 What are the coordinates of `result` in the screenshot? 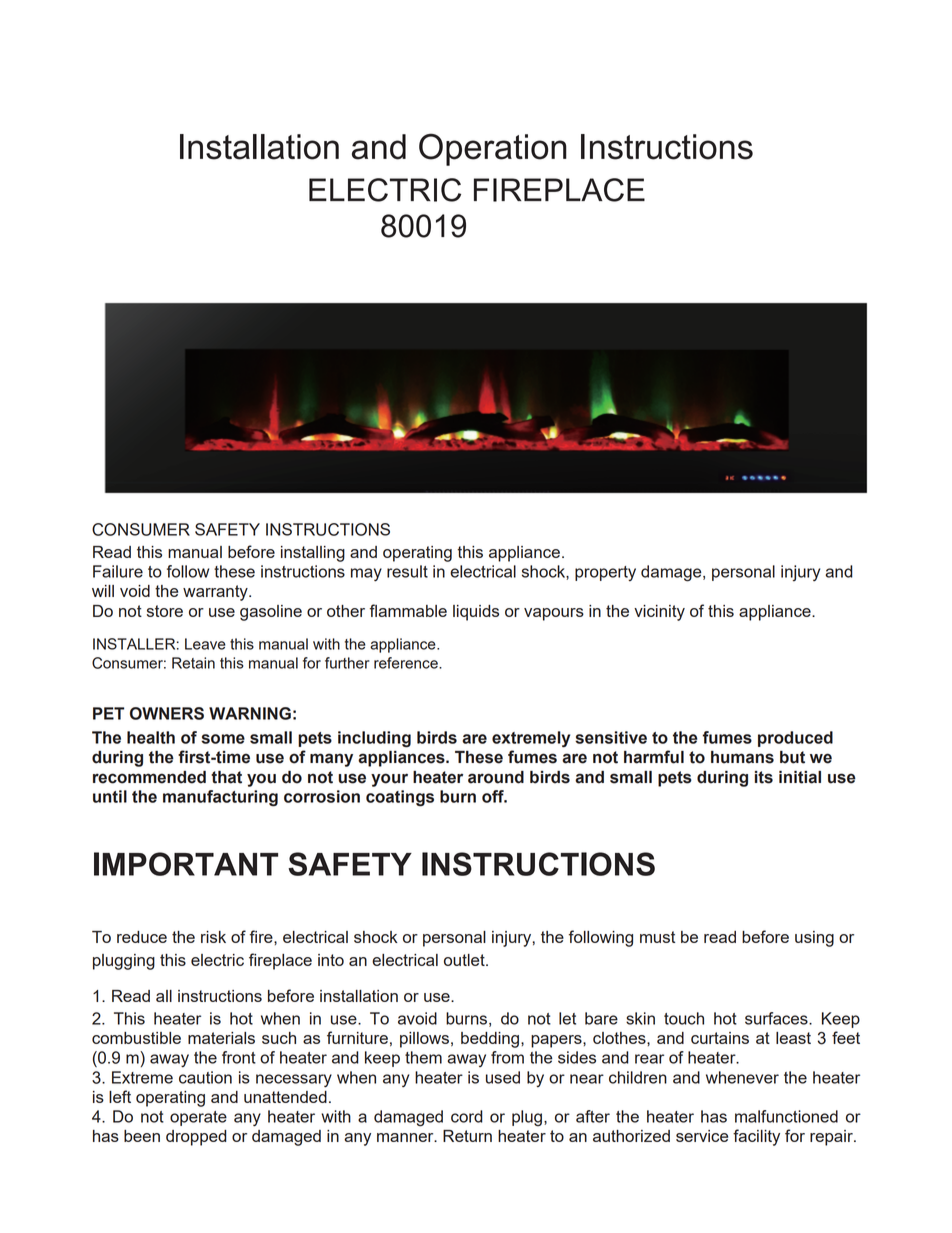 It's located at (407, 571).
